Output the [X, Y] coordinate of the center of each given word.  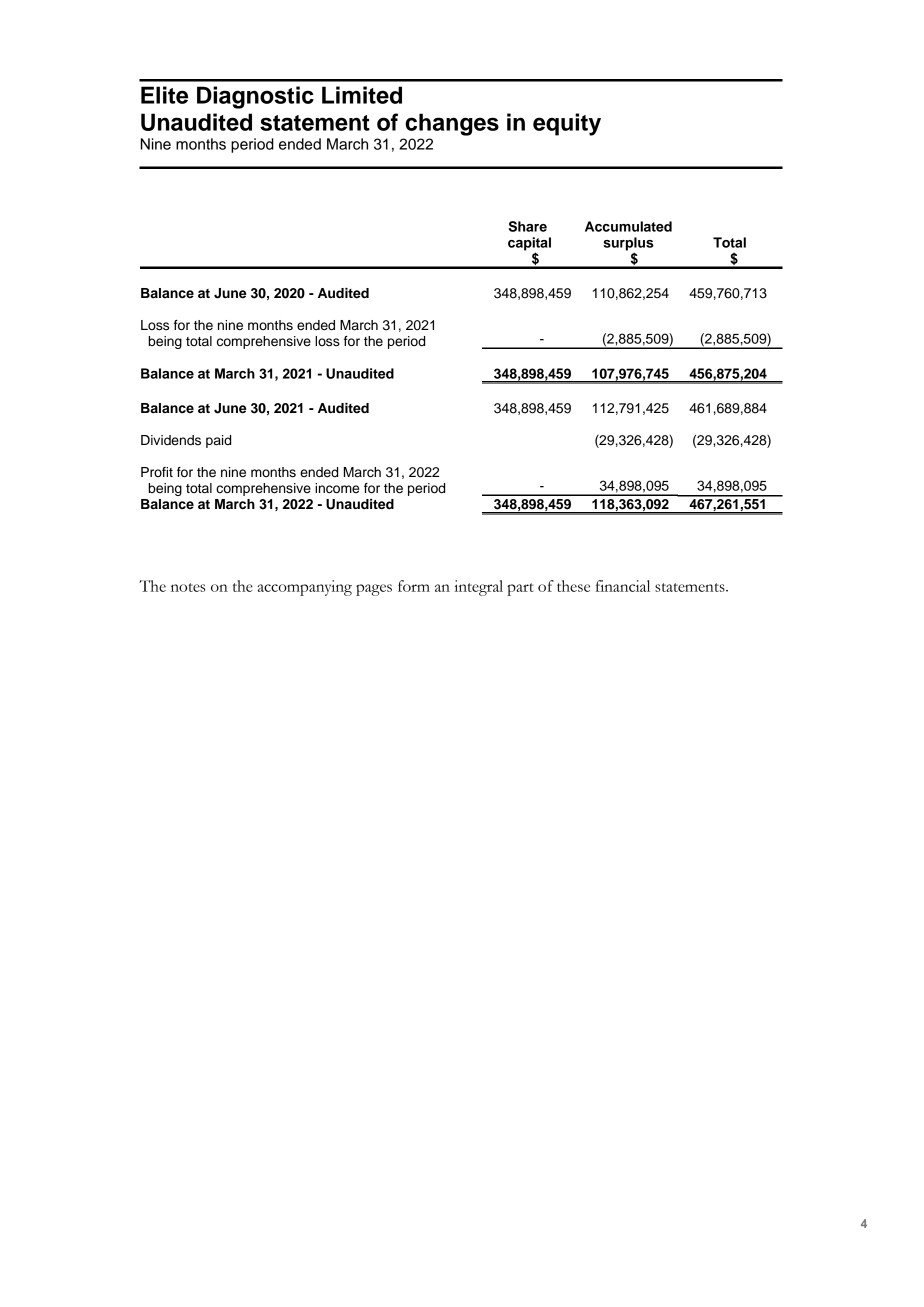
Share [528, 226]
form [414, 586]
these [573, 586]
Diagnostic [255, 97]
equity [567, 124]
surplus [628, 245]
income [337, 488]
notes [188, 587]
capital [529, 245]
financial [623, 586]
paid [218, 441]
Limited [362, 95]
